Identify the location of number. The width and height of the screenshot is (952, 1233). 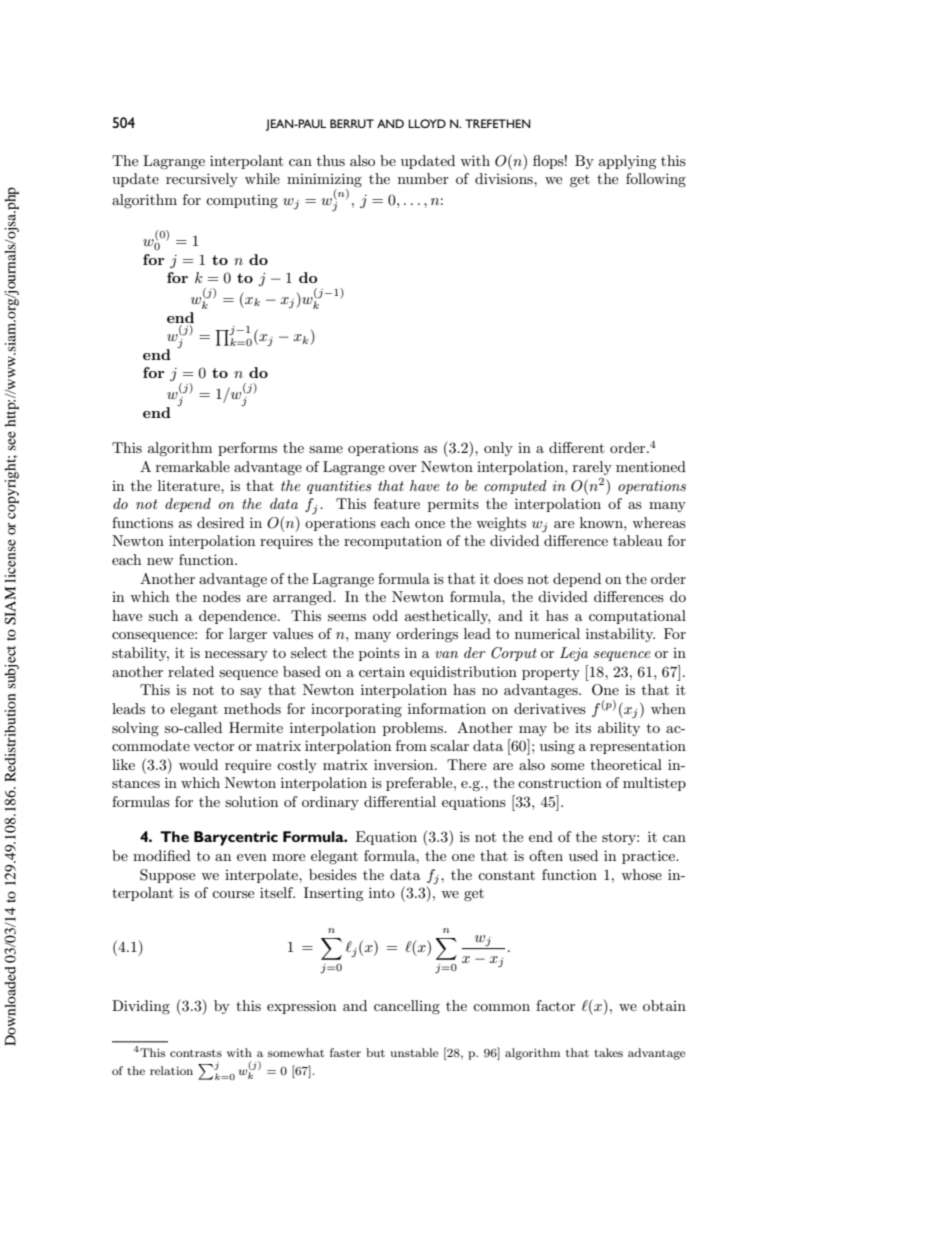
(423, 178).
